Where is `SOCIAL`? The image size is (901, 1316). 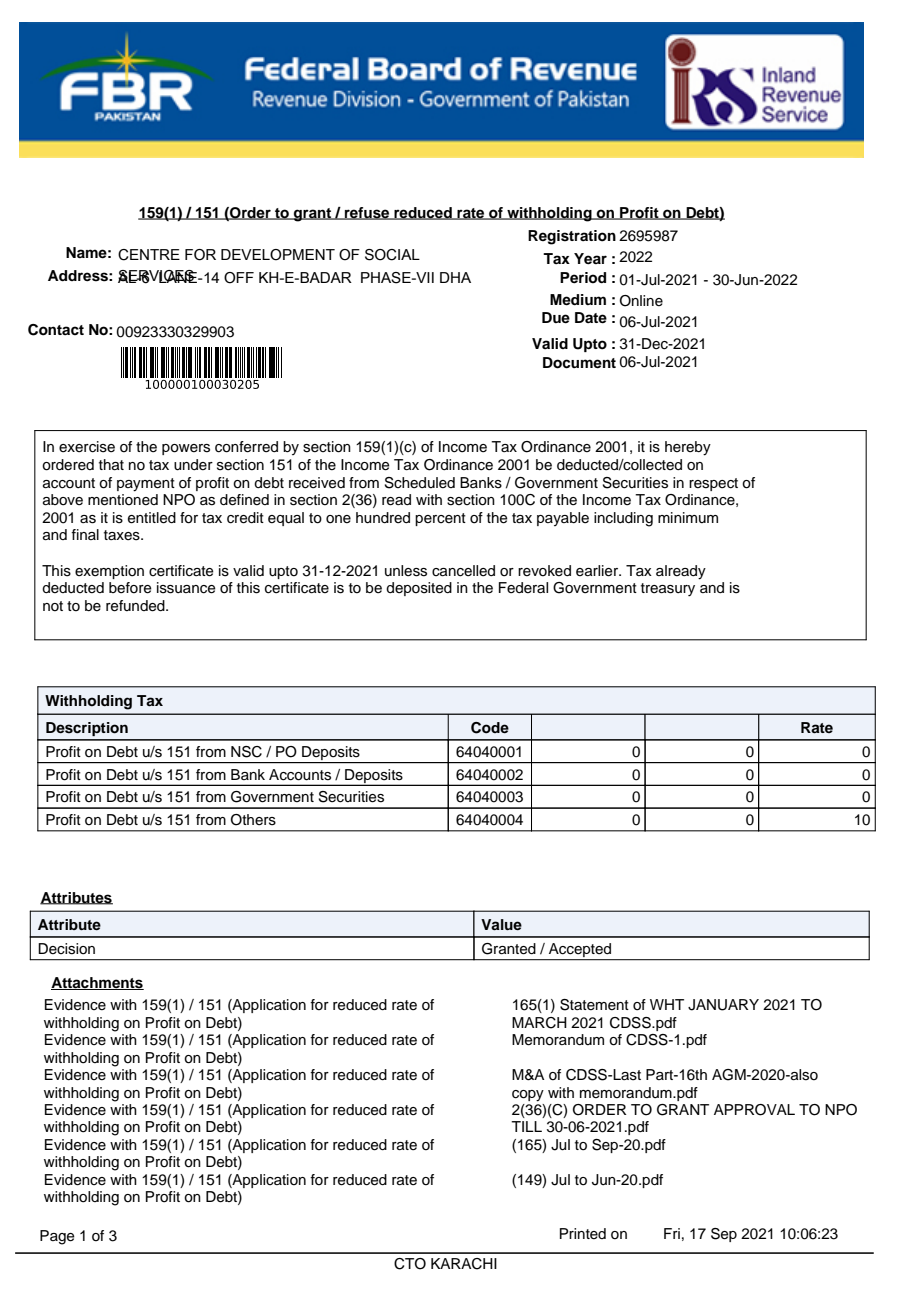
SOCIAL is located at coordinates (392, 255).
